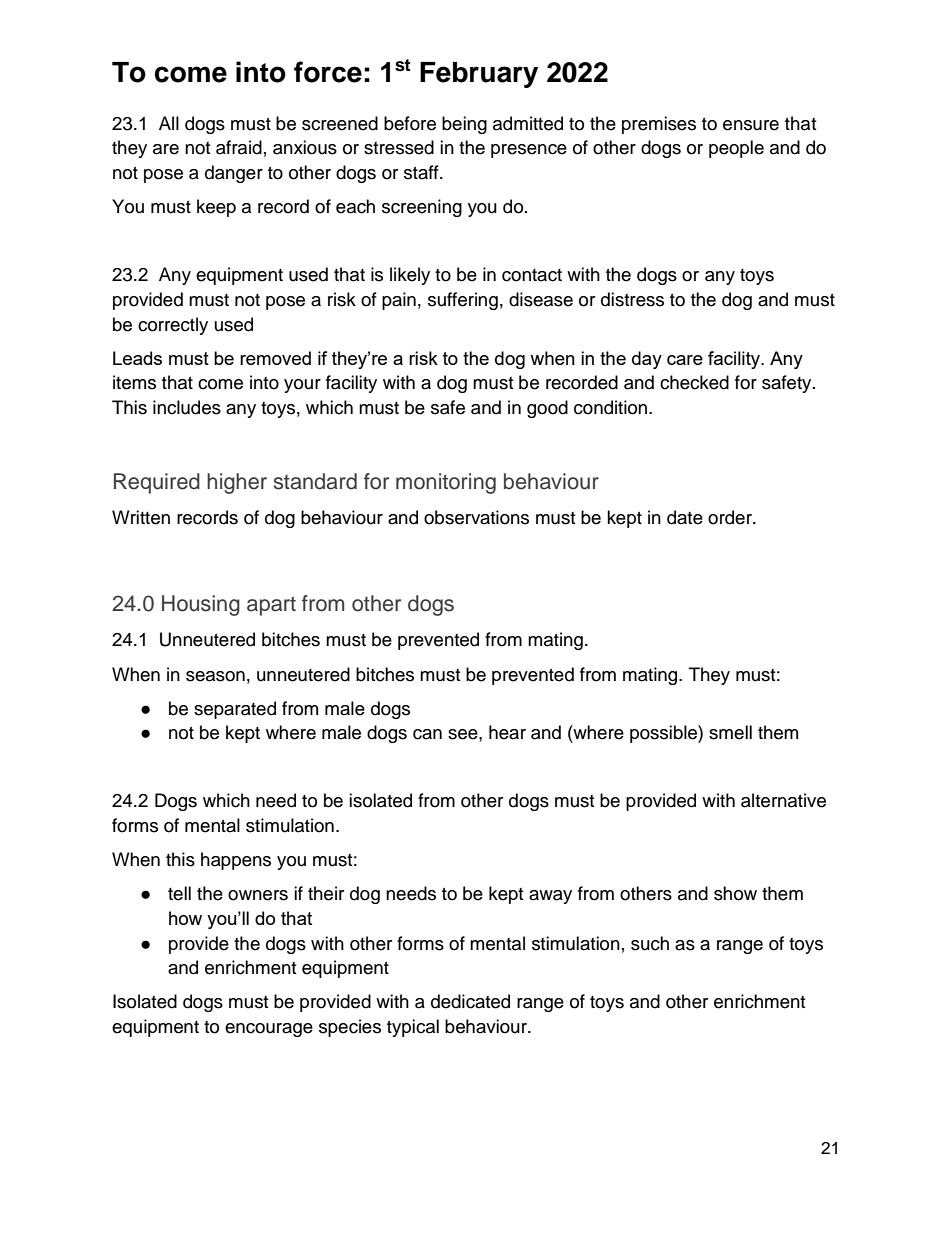 Image resolution: width=952 pixels, height=1233 pixels. Describe the element at coordinates (470, 1001) in the screenshot. I see `dedicated` at that location.
